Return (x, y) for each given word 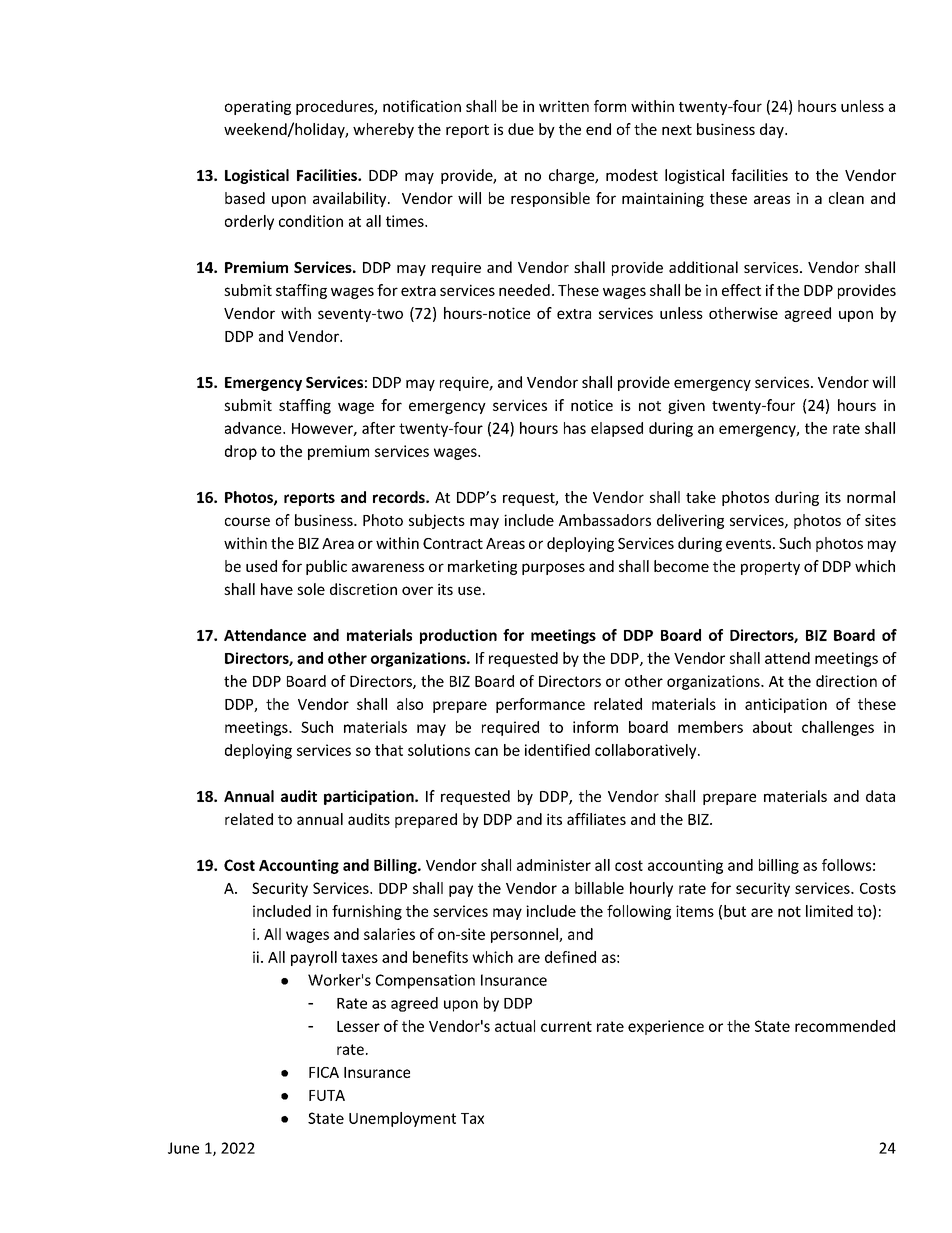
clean (846, 198)
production (458, 636)
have (277, 589)
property (770, 568)
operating (258, 107)
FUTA (327, 1095)
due (521, 129)
